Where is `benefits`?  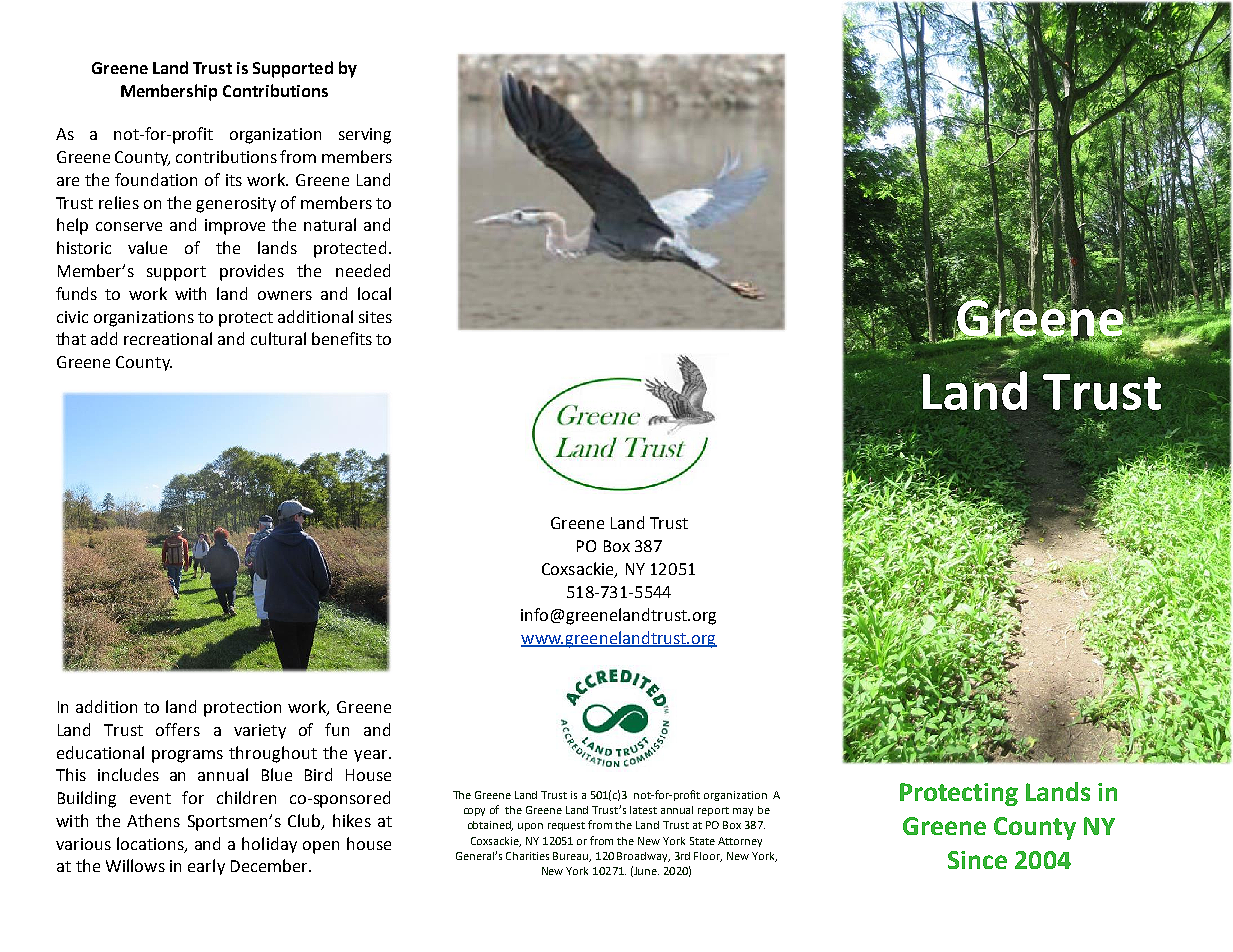 benefits is located at coordinates (342, 338).
